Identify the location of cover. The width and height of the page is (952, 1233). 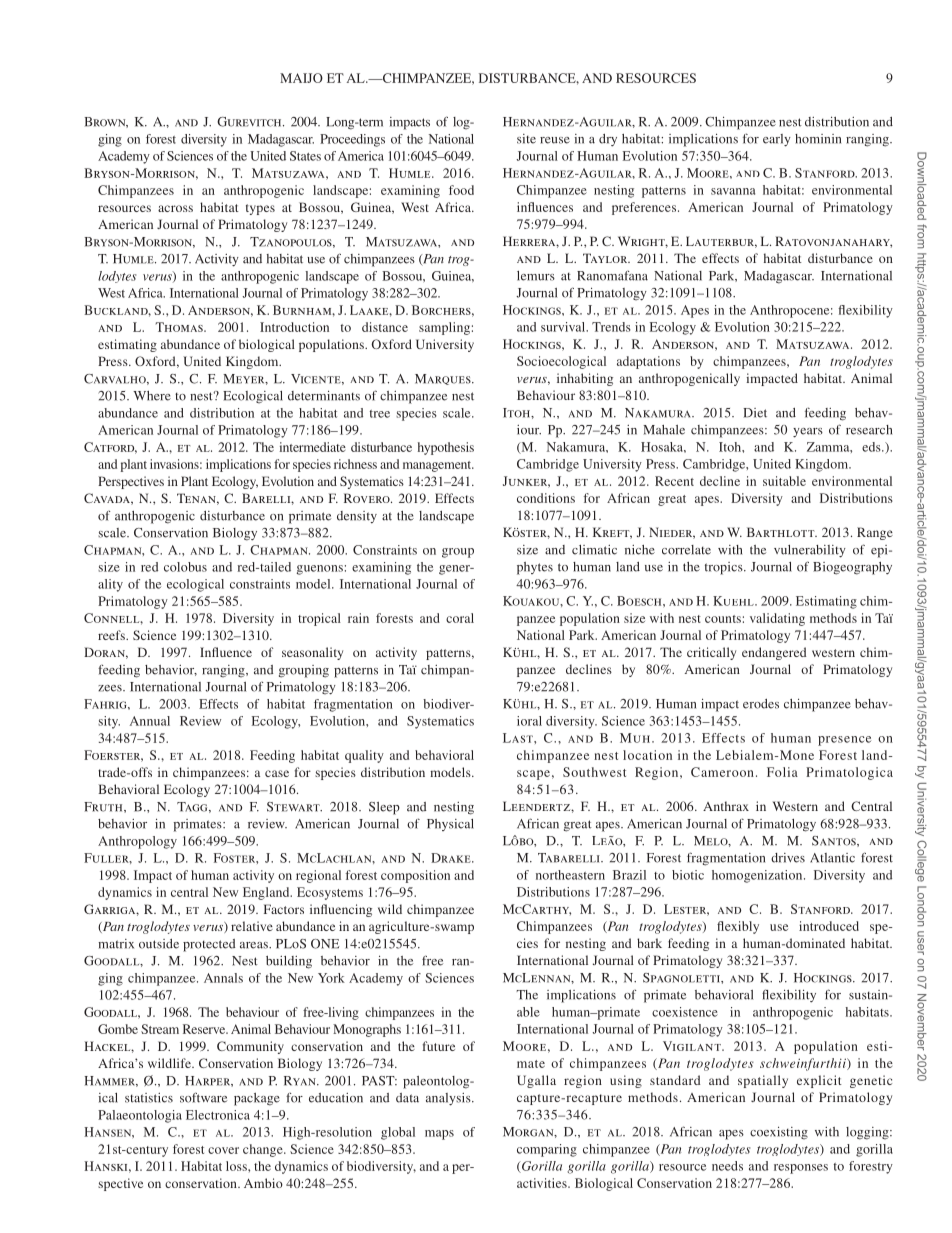
(223, 1150).
